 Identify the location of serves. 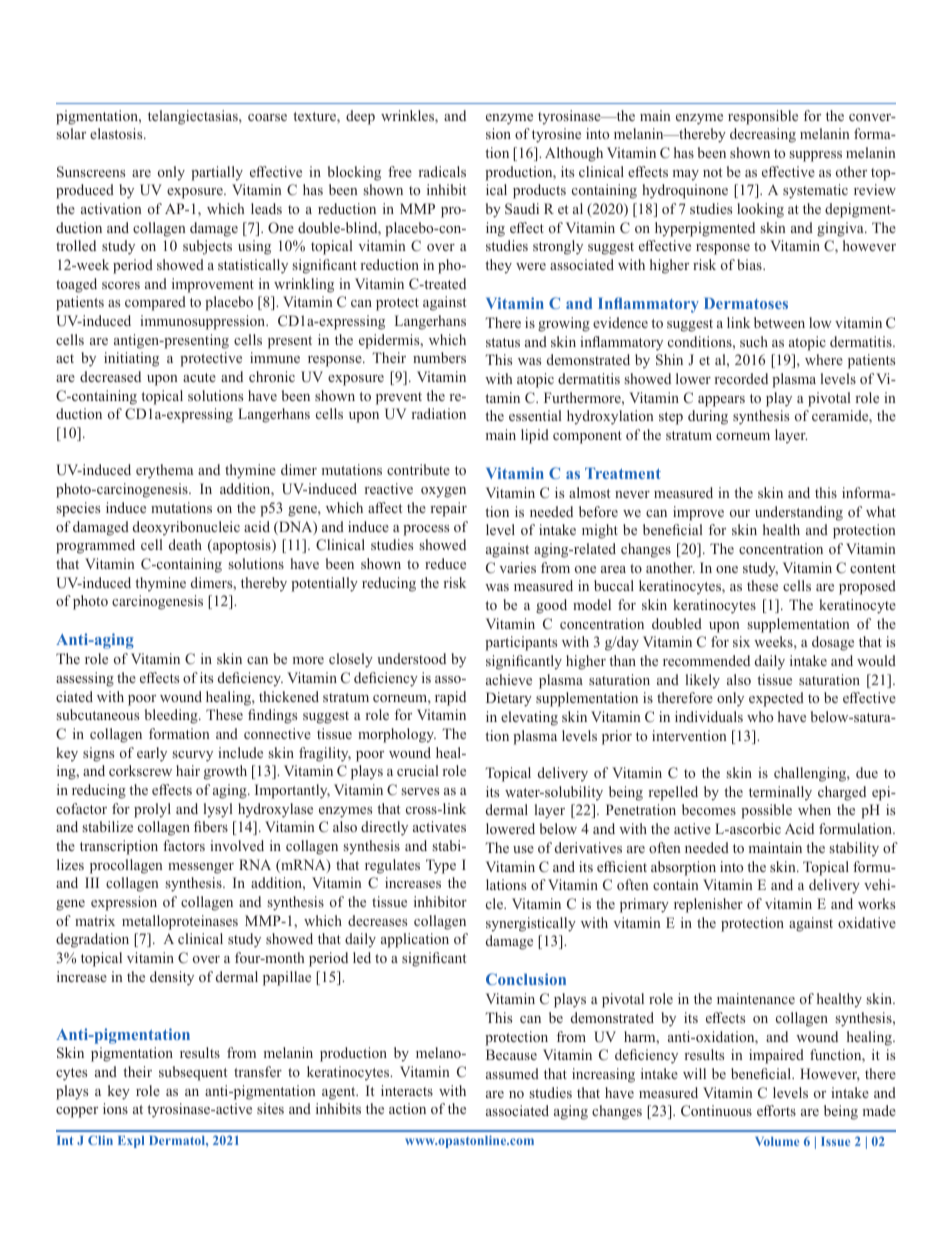
(420, 791).
